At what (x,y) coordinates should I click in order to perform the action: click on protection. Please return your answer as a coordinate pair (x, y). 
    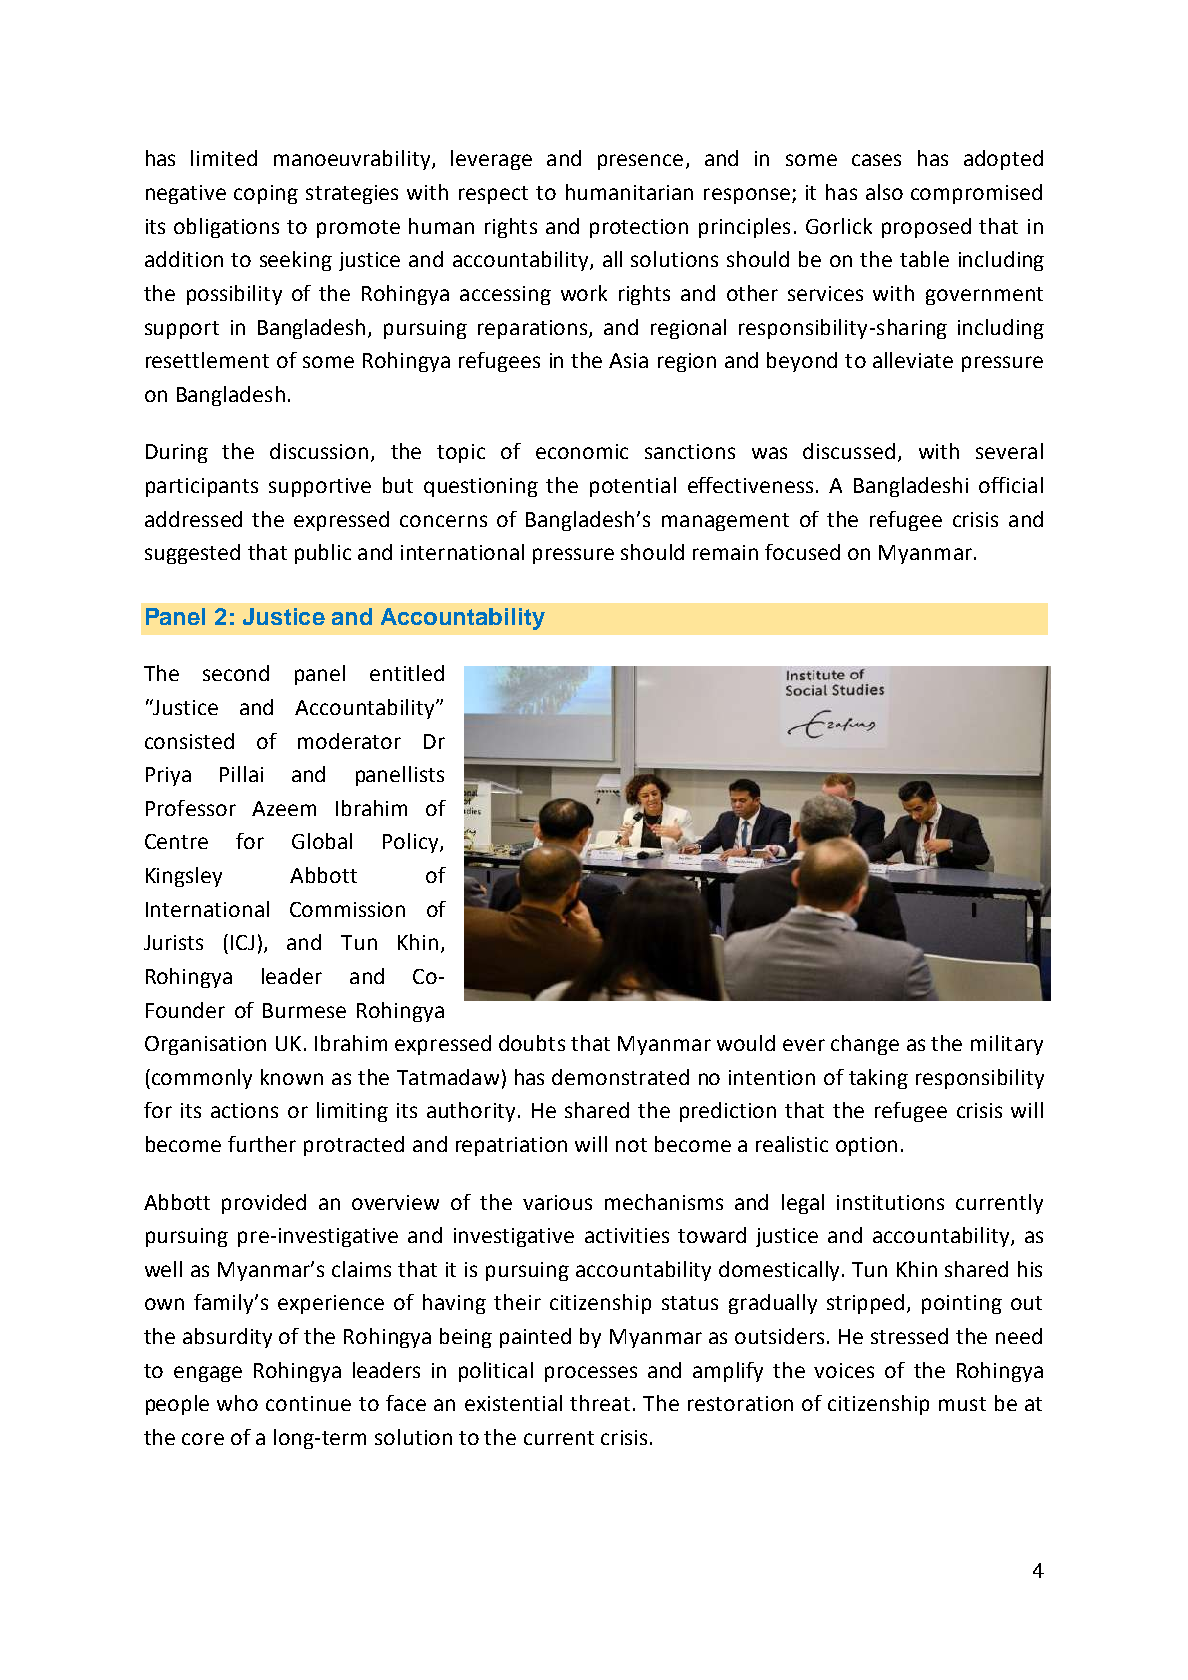
    Looking at the image, I should click on (639, 228).
